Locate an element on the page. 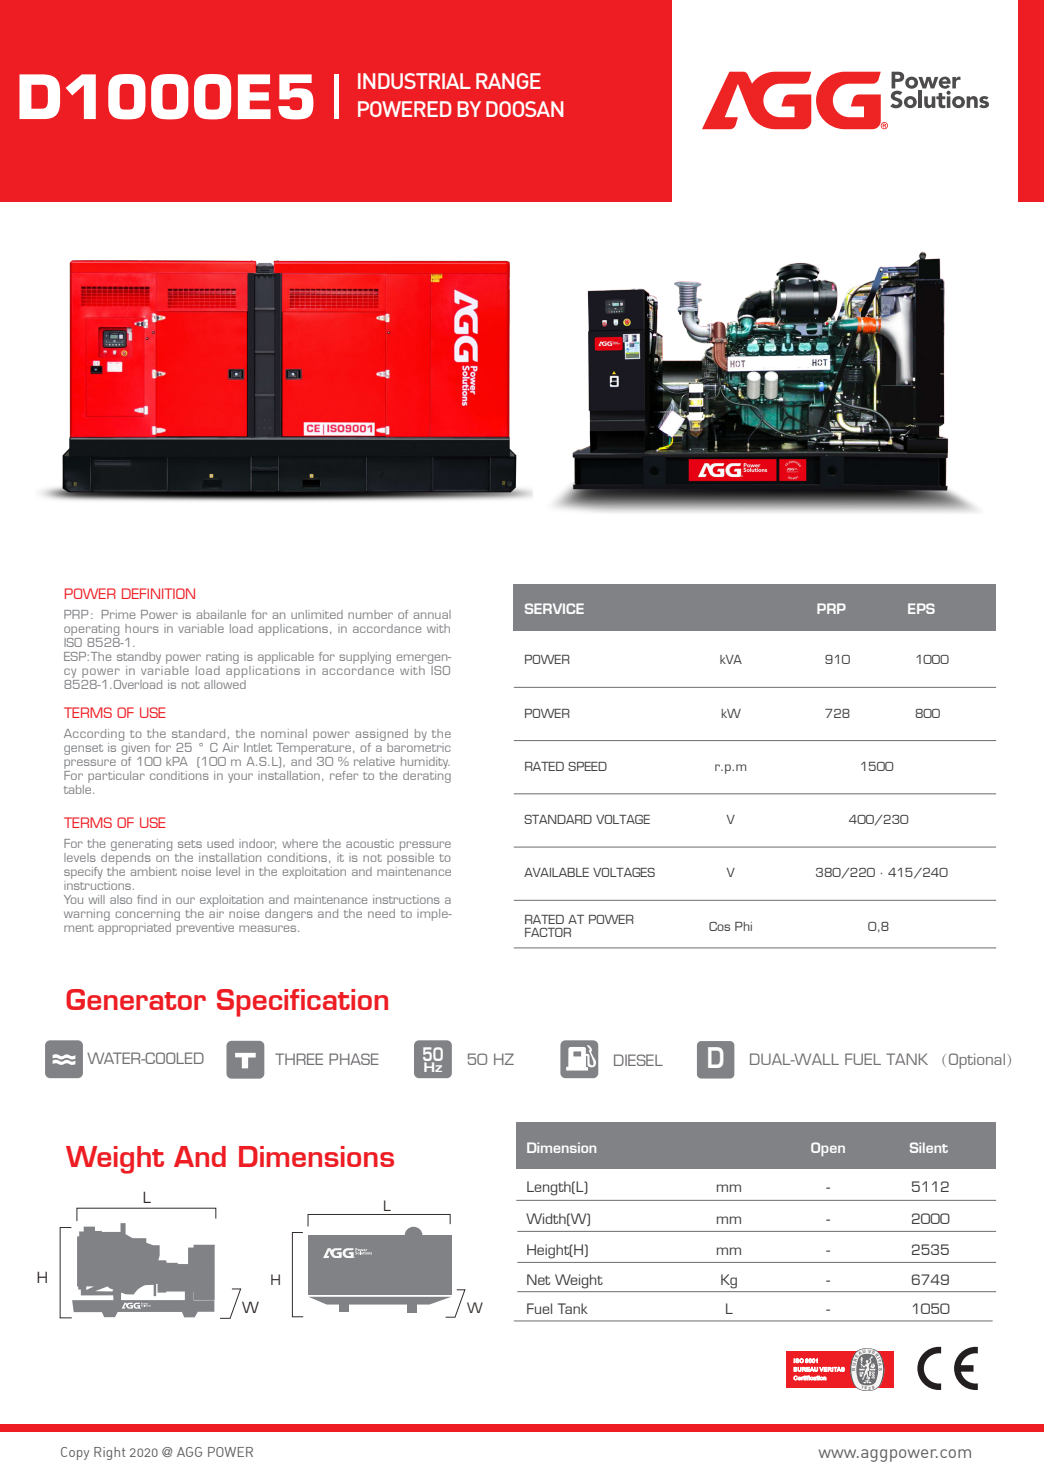  Phi is located at coordinates (743, 926).
